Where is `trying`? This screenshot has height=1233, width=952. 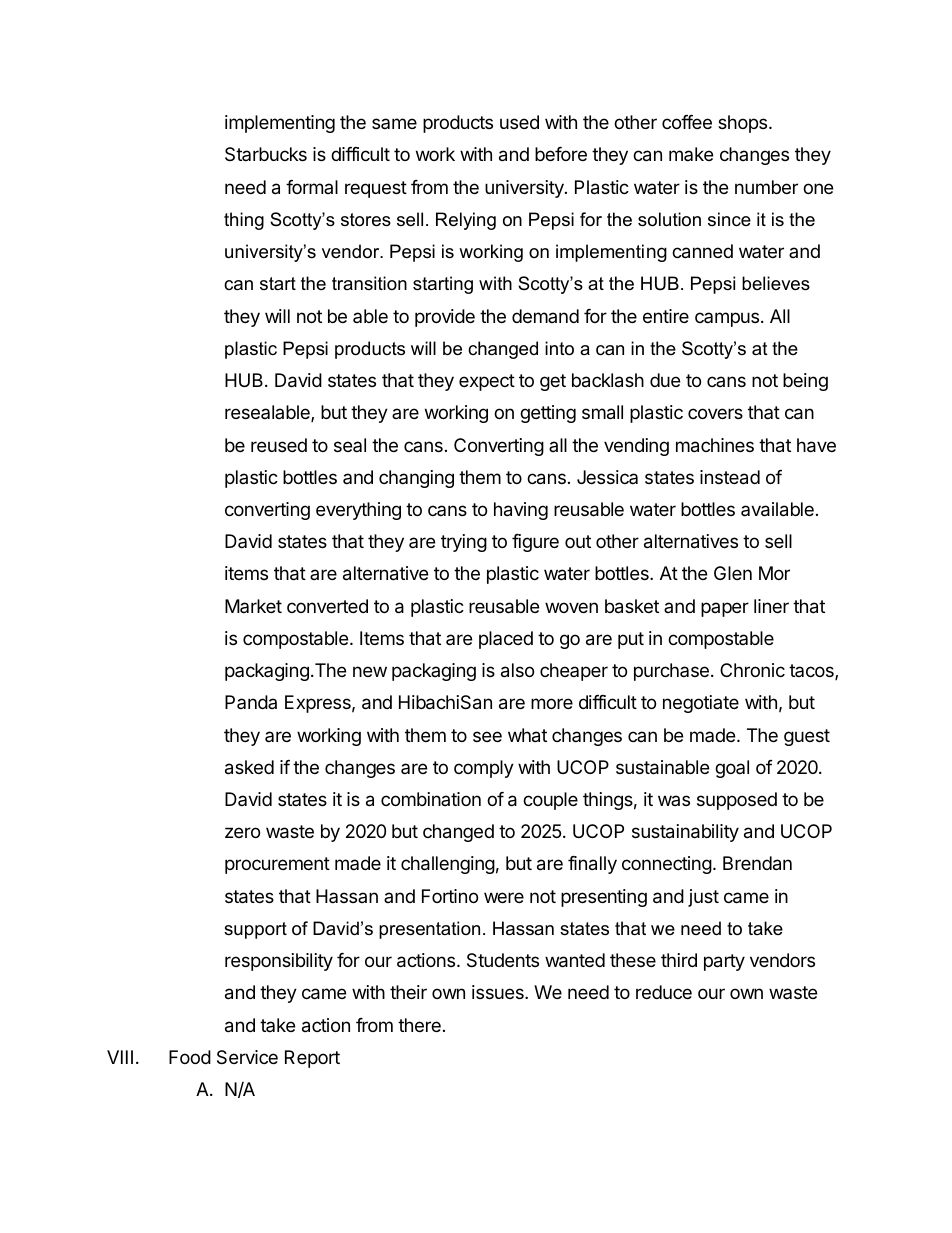
trying is located at coordinates (464, 543).
